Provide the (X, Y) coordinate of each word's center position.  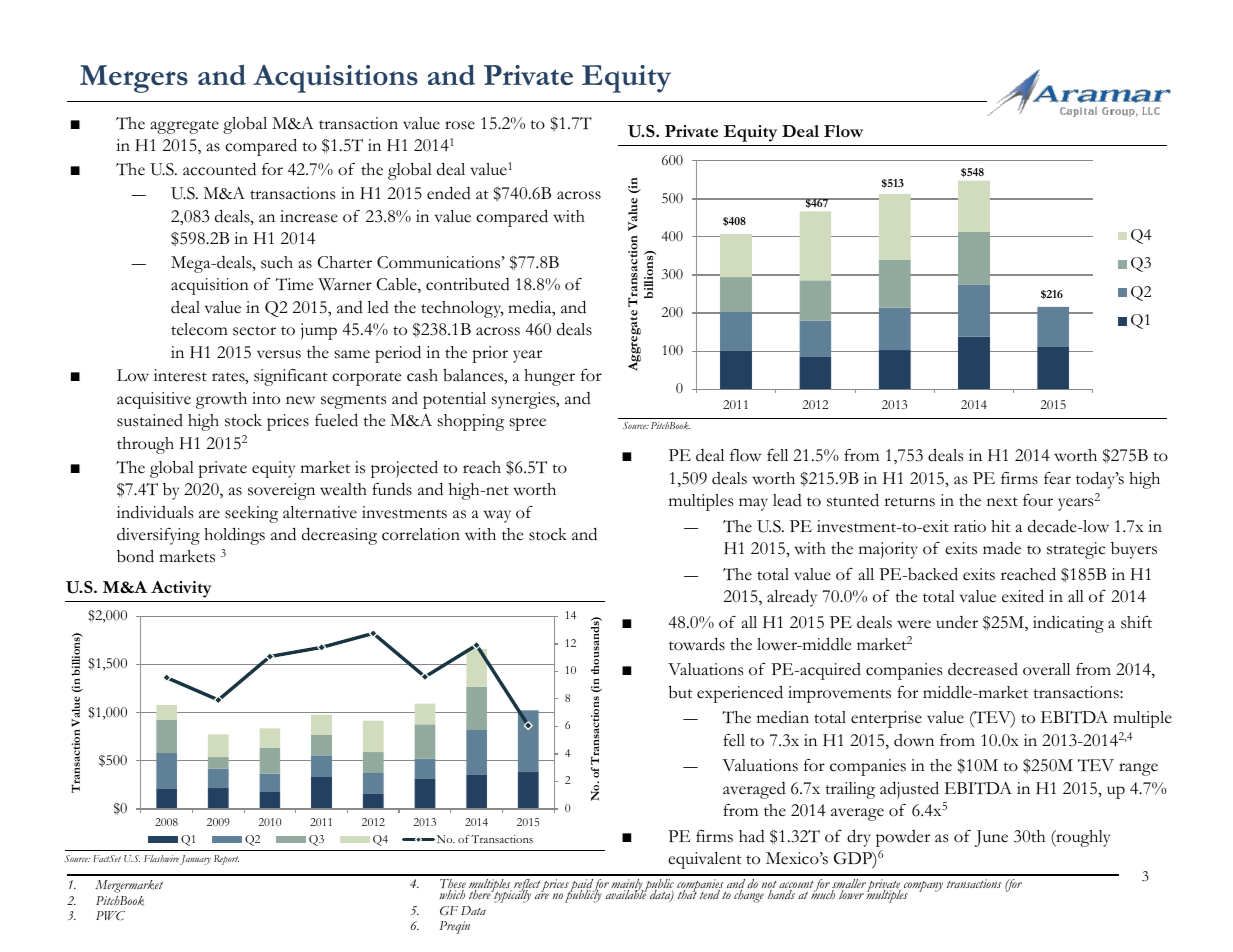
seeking (251, 514)
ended (449, 193)
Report (226, 860)
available (626, 893)
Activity (181, 589)
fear (1057, 478)
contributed (468, 284)
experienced (740, 694)
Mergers (134, 79)
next (1002, 502)
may (753, 504)
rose (460, 125)
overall (1046, 669)
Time (294, 284)
